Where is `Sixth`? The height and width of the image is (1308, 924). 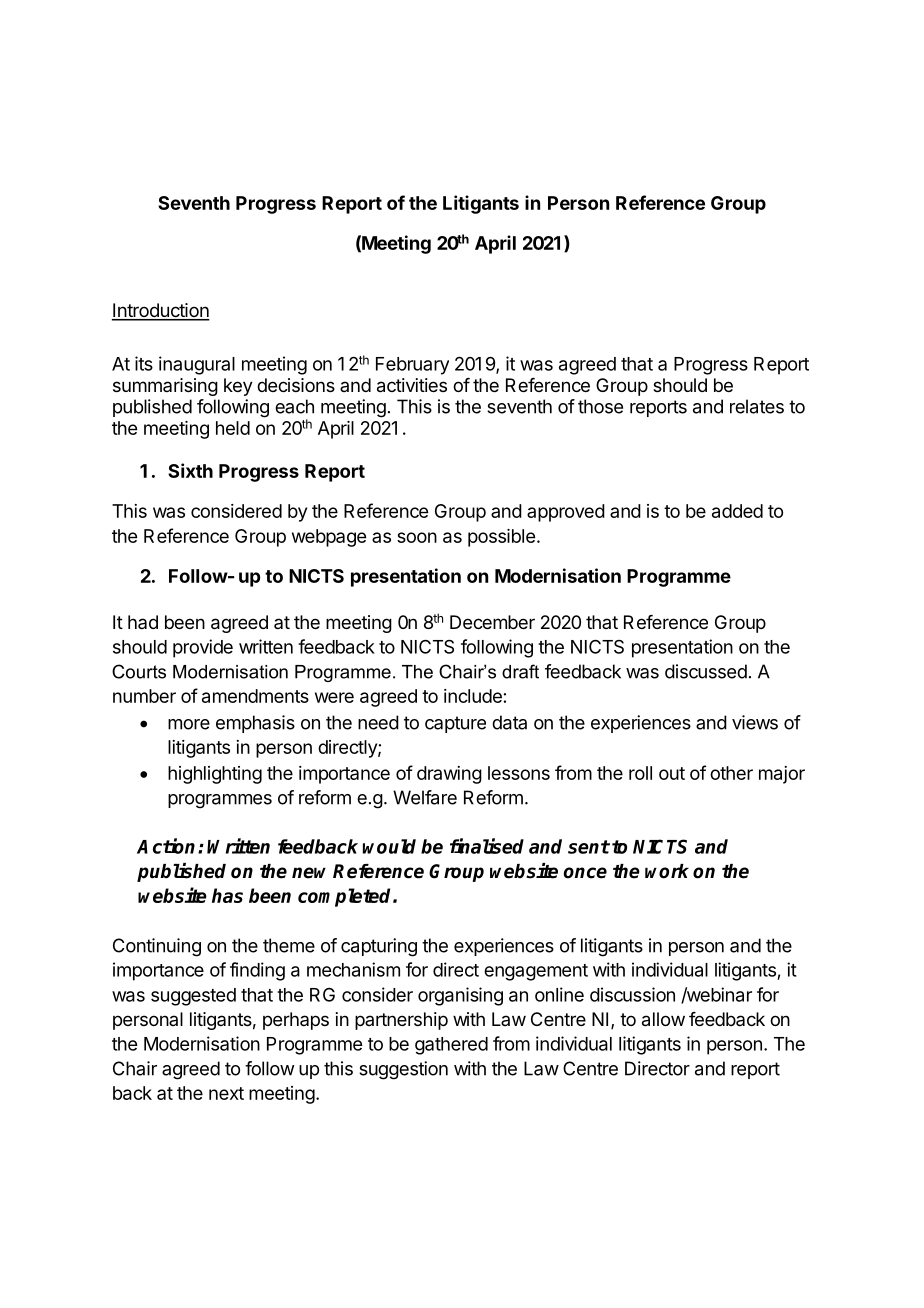 Sixth is located at coordinates (190, 470).
